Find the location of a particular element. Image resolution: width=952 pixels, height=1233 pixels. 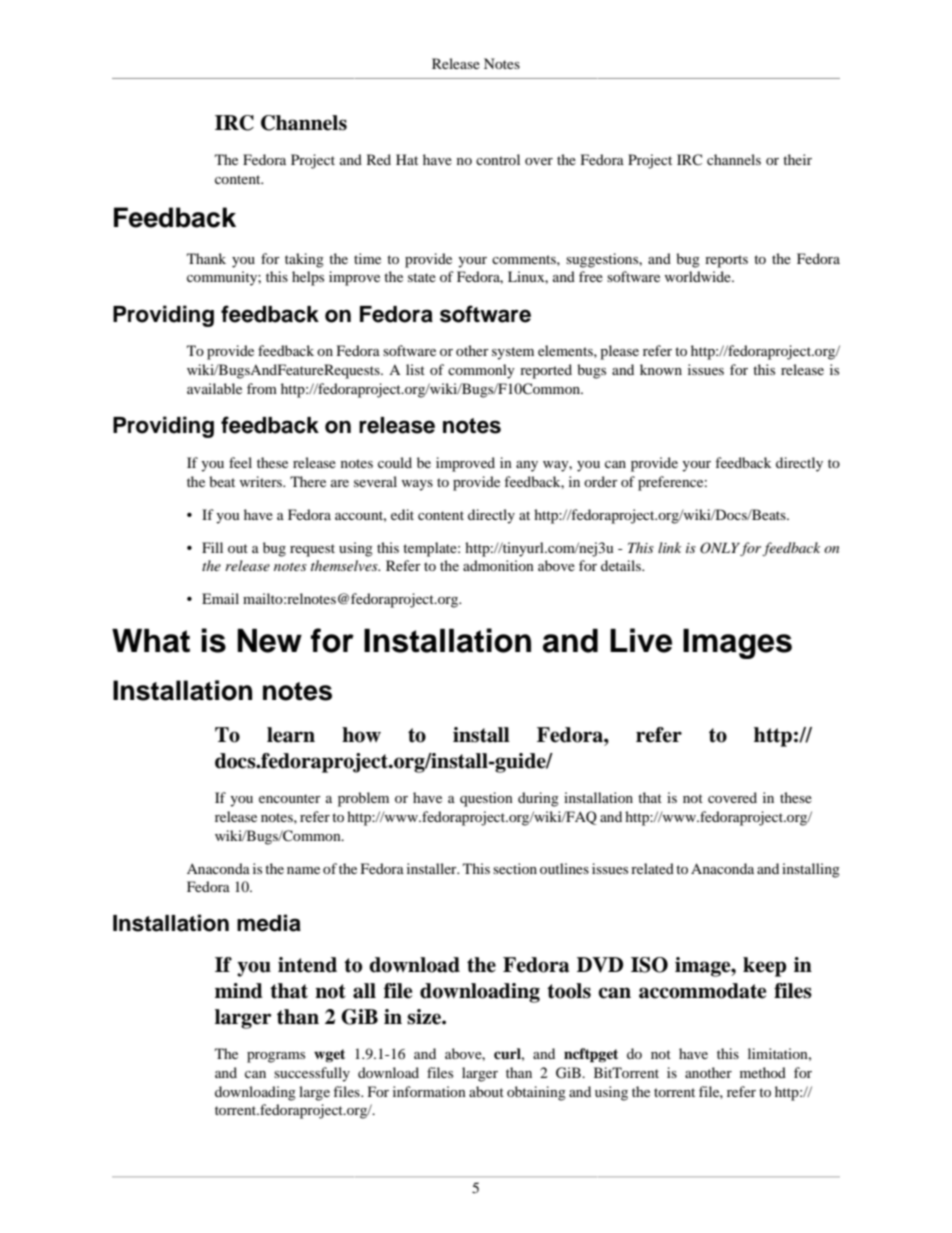

taking is located at coordinates (304, 260).
